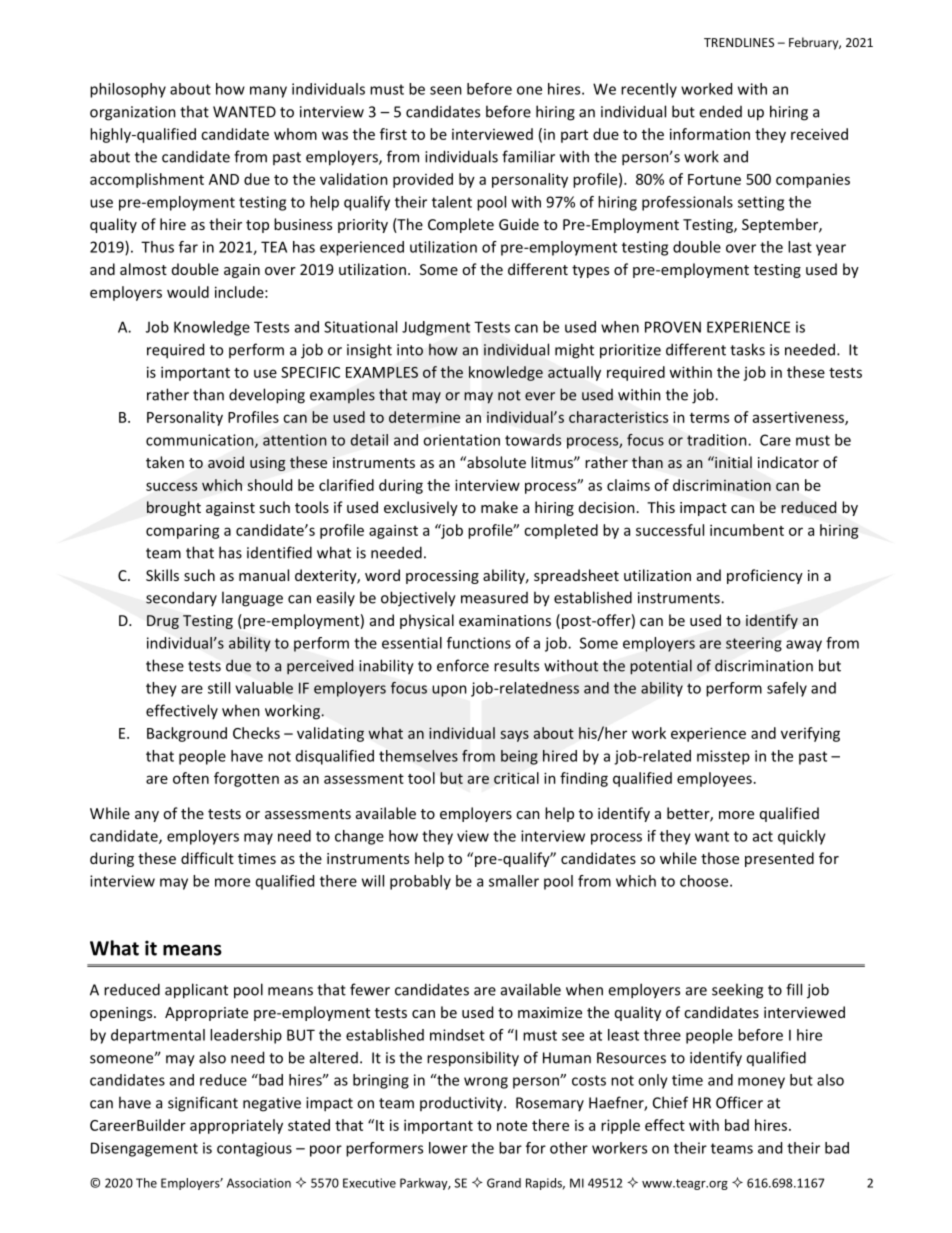 This image has width=952, height=1233. What do you see at coordinates (226, 462) in the image?
I see `avoid` at bounding box center [226, 462].
